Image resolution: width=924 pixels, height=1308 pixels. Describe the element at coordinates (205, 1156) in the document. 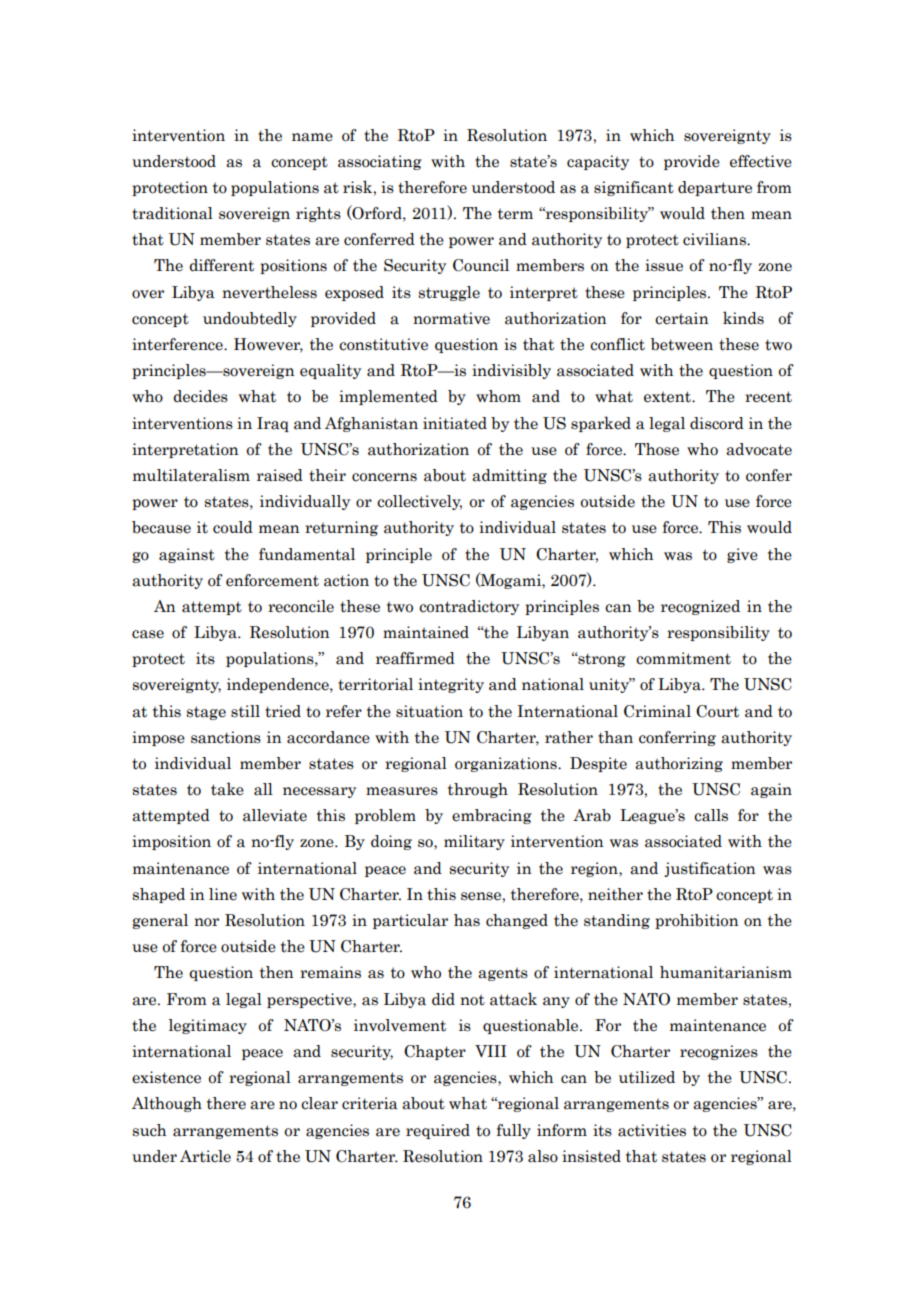

I see `Article` at that location.
